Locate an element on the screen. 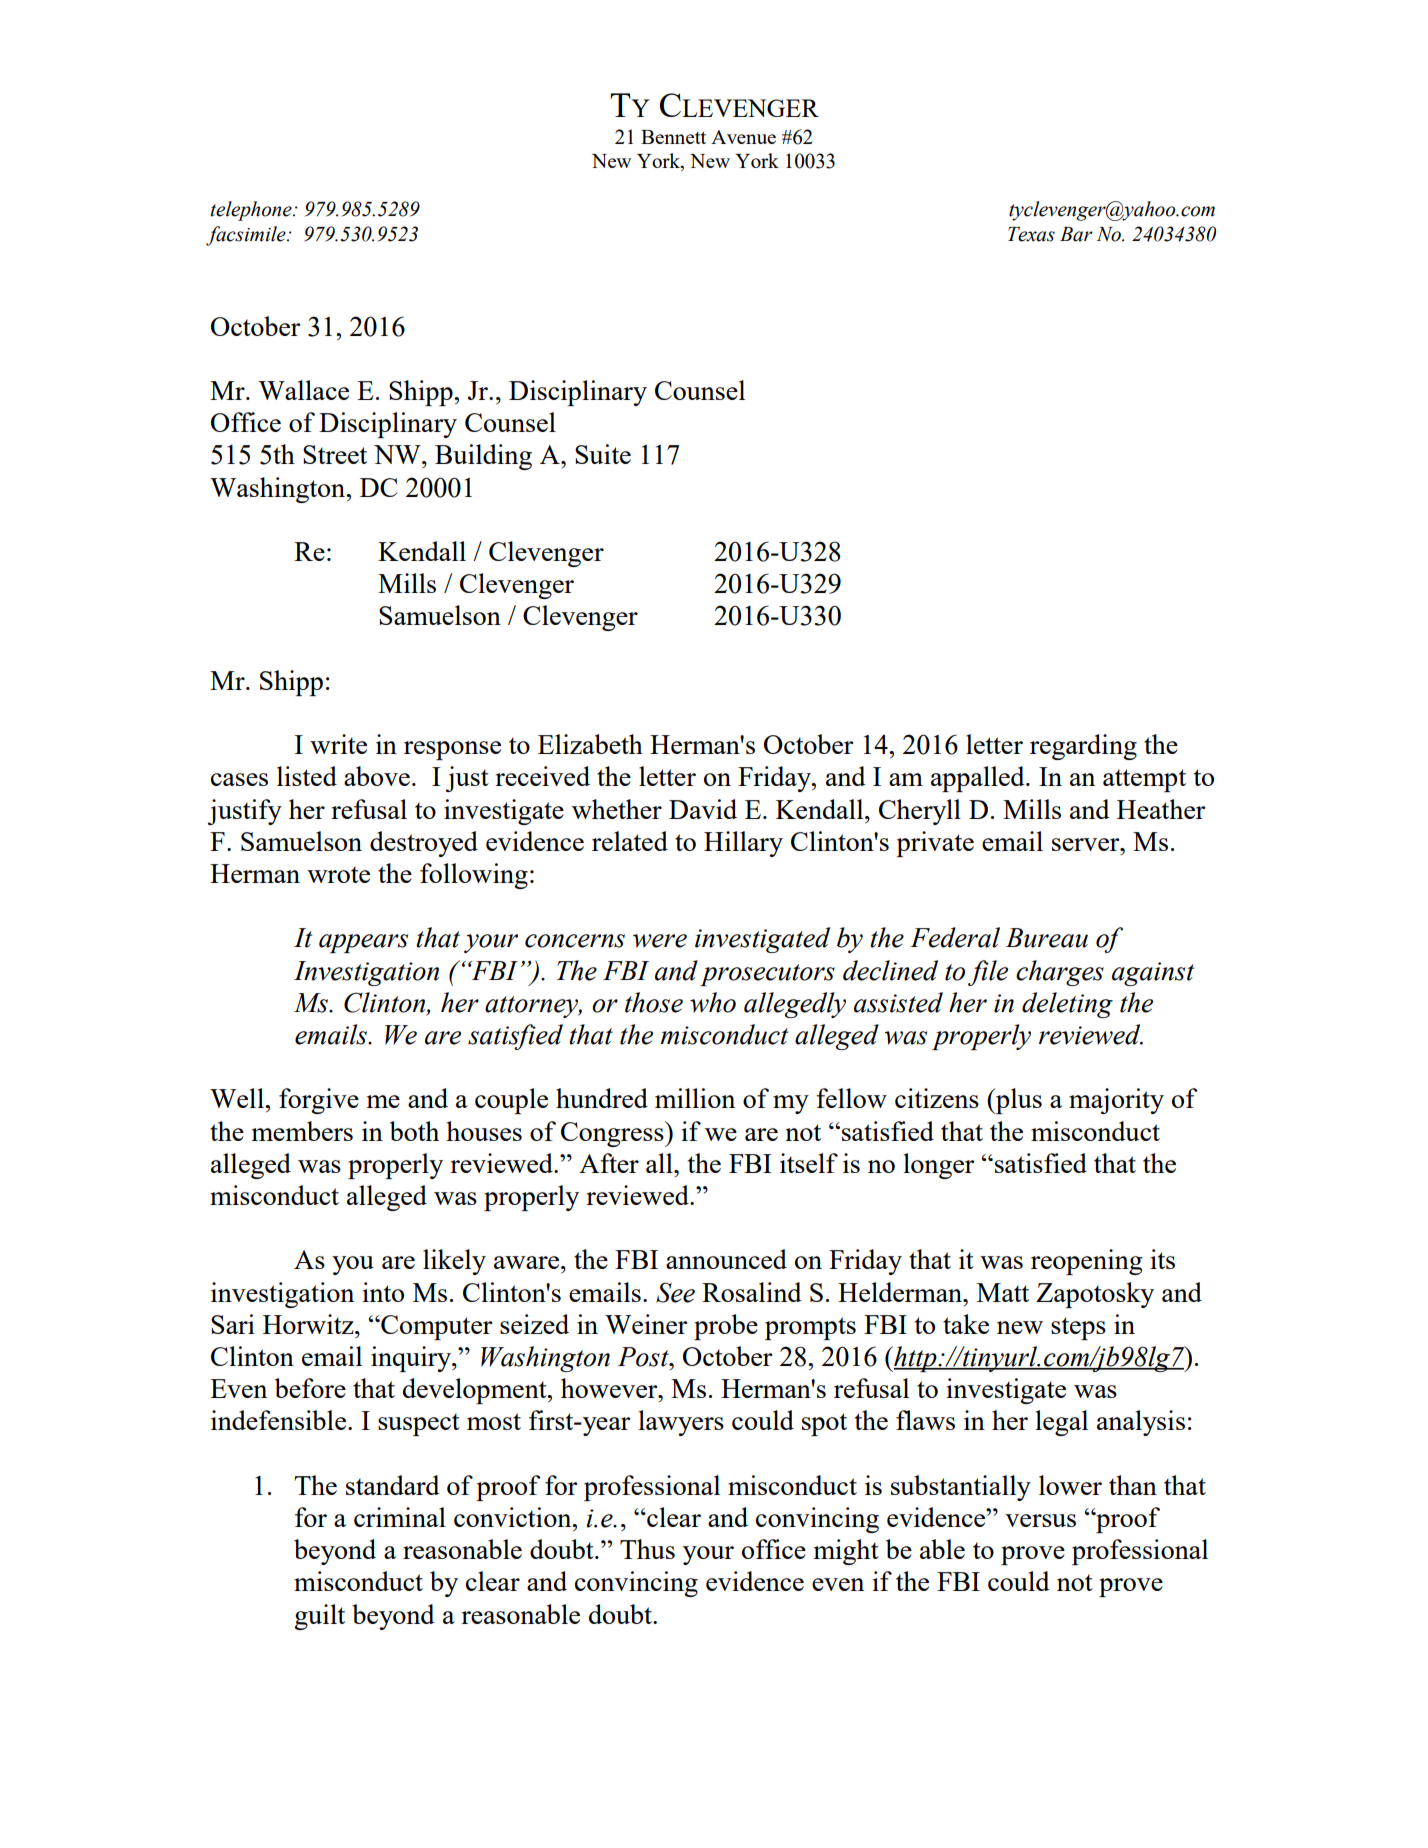  telephone is located at coordinates (252, 211).
